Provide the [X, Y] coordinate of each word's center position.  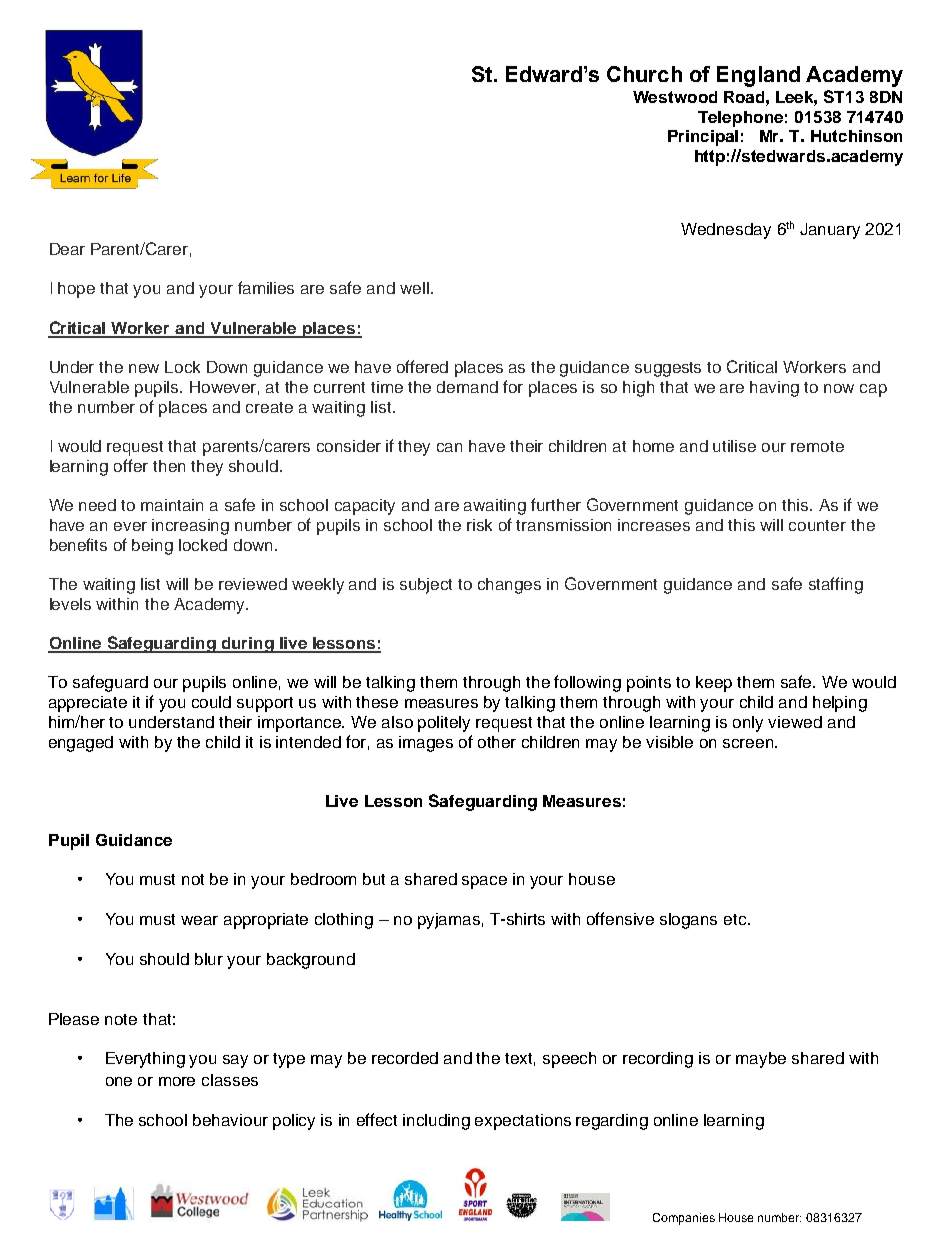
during [247, 645]
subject [426, 586]
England [758, 76]
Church [644, 74]
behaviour [230, 1120]
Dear [67, 249]
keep [714, 684]
